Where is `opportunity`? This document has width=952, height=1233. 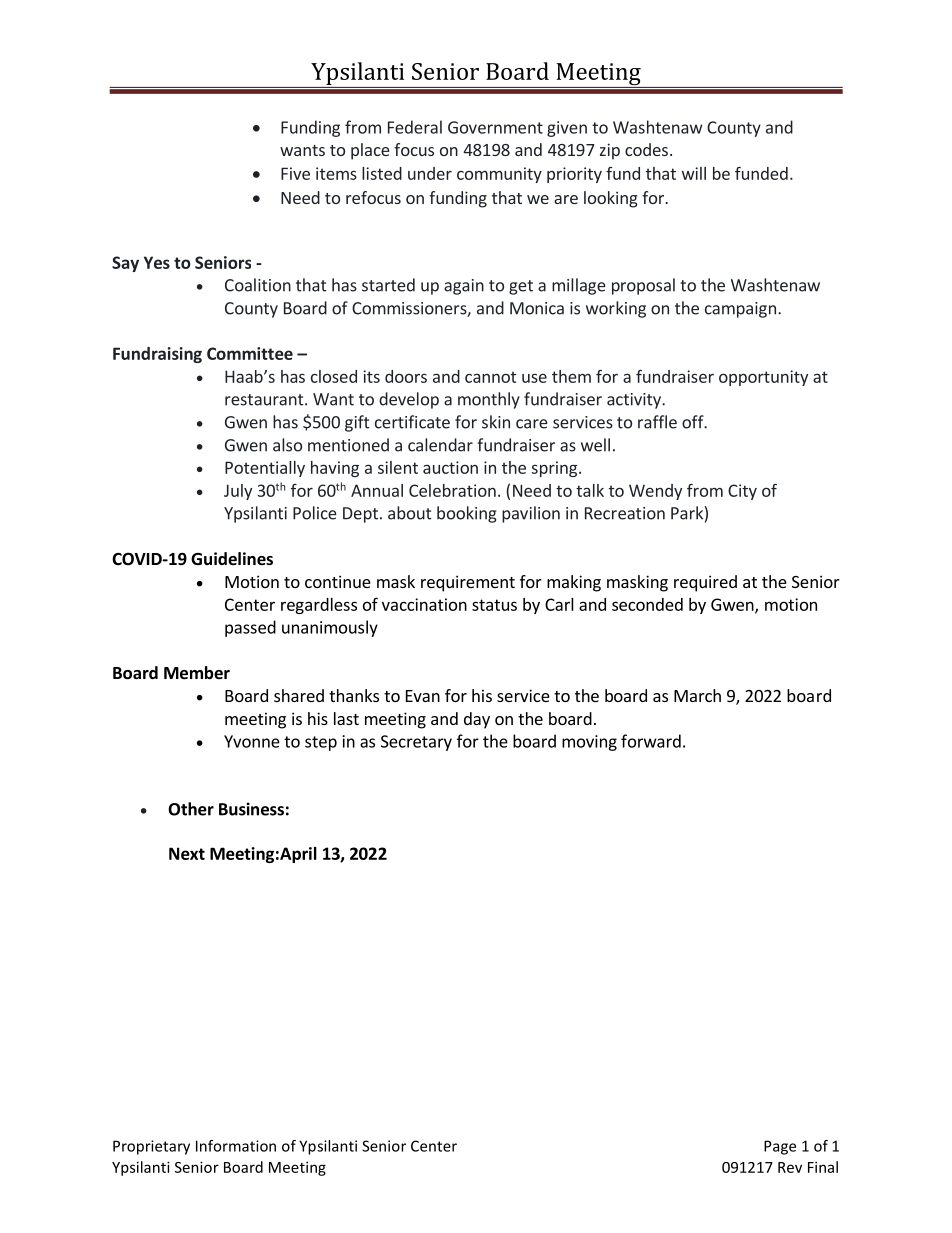
opportunity is located at coordinates (763, 378).
